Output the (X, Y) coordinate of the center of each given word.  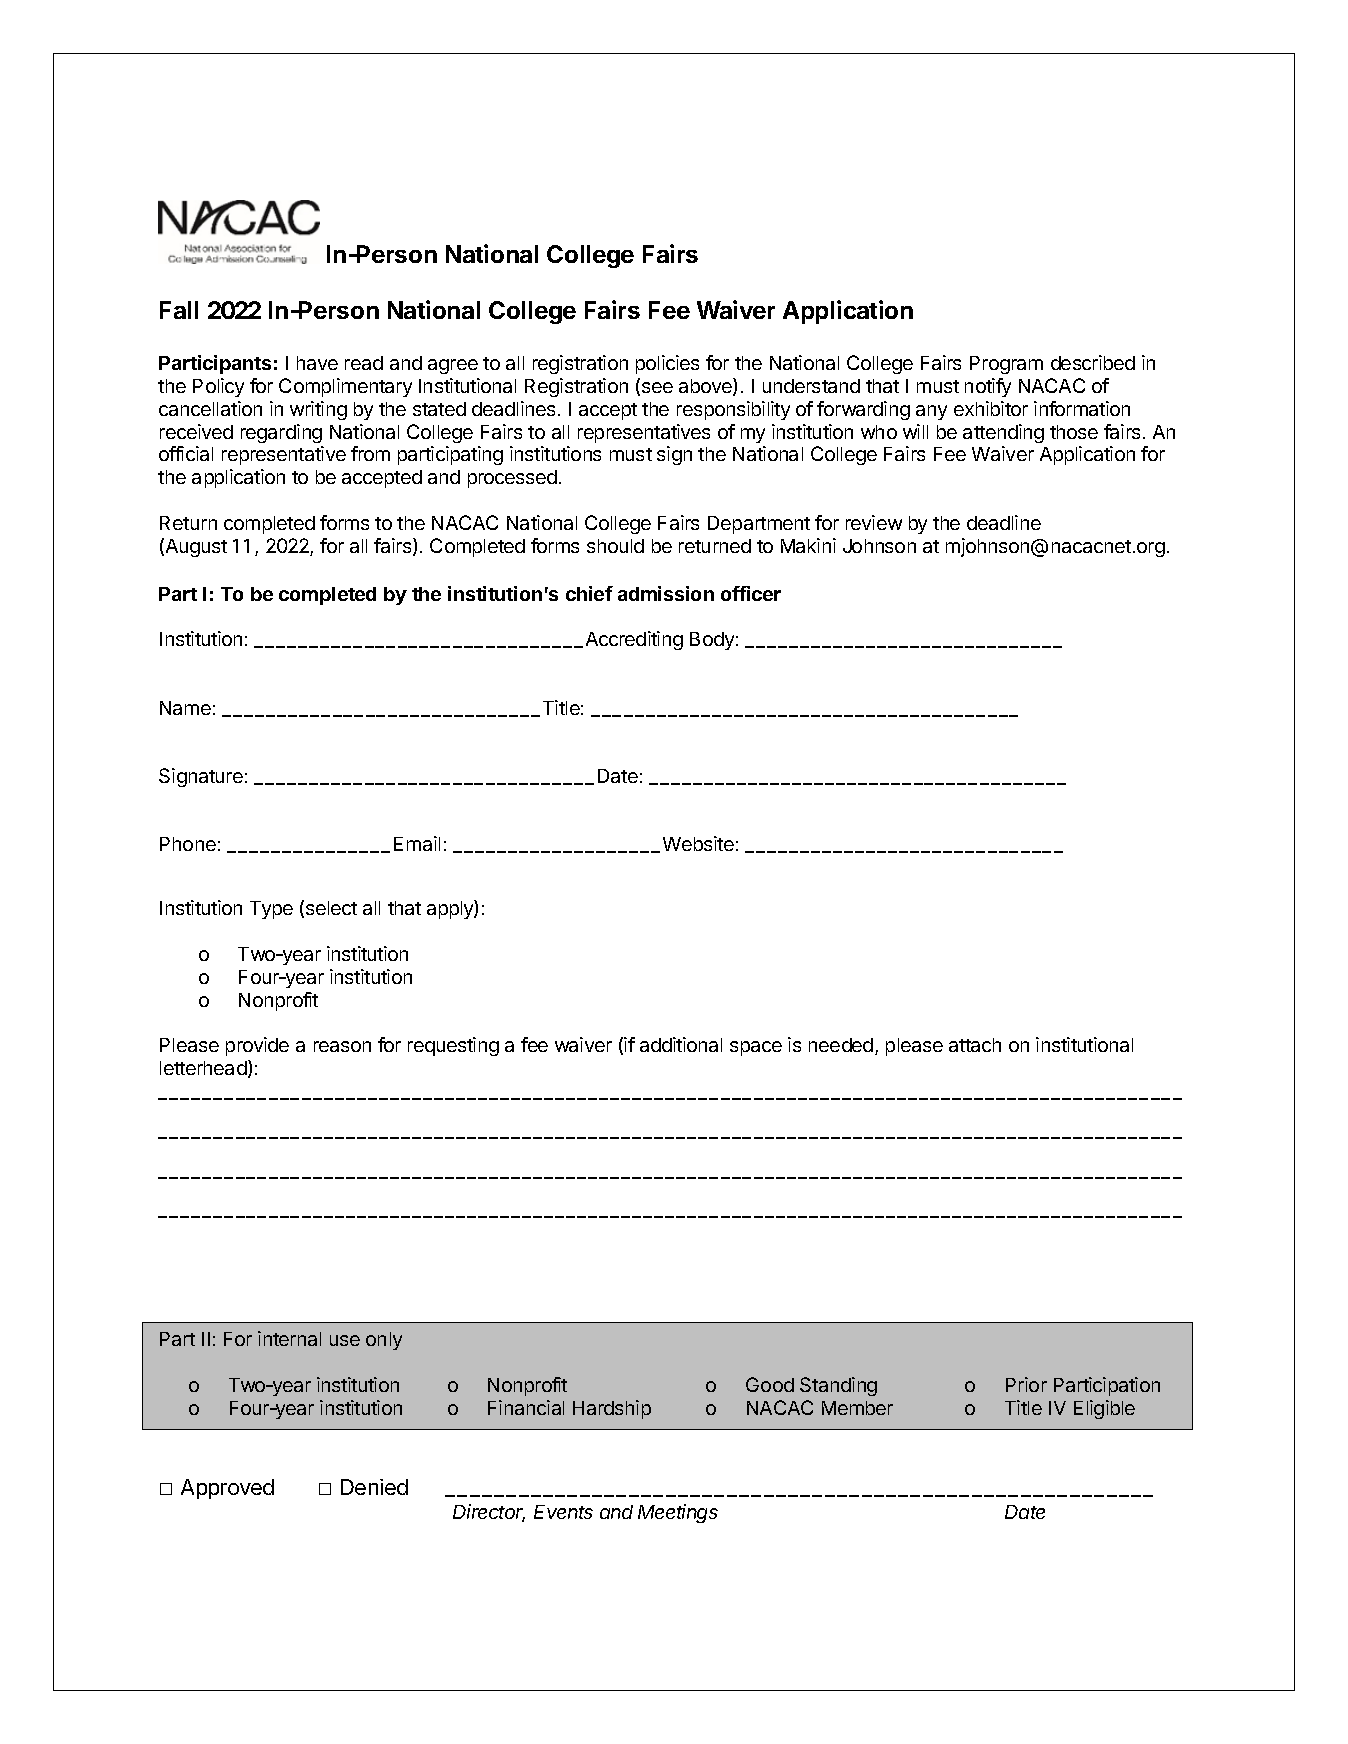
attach (975, 1045)
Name (185, 708)
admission (666, 593)
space (756, 1048)
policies (667, 364)
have (317, 363)
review (874, 522)
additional (681, 1044)
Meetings (678, 1513)
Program (1006, 365)
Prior (1026, 1384)
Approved (227, 1489)
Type (271, 910)
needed (841, 1045)
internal (289, 1338)
